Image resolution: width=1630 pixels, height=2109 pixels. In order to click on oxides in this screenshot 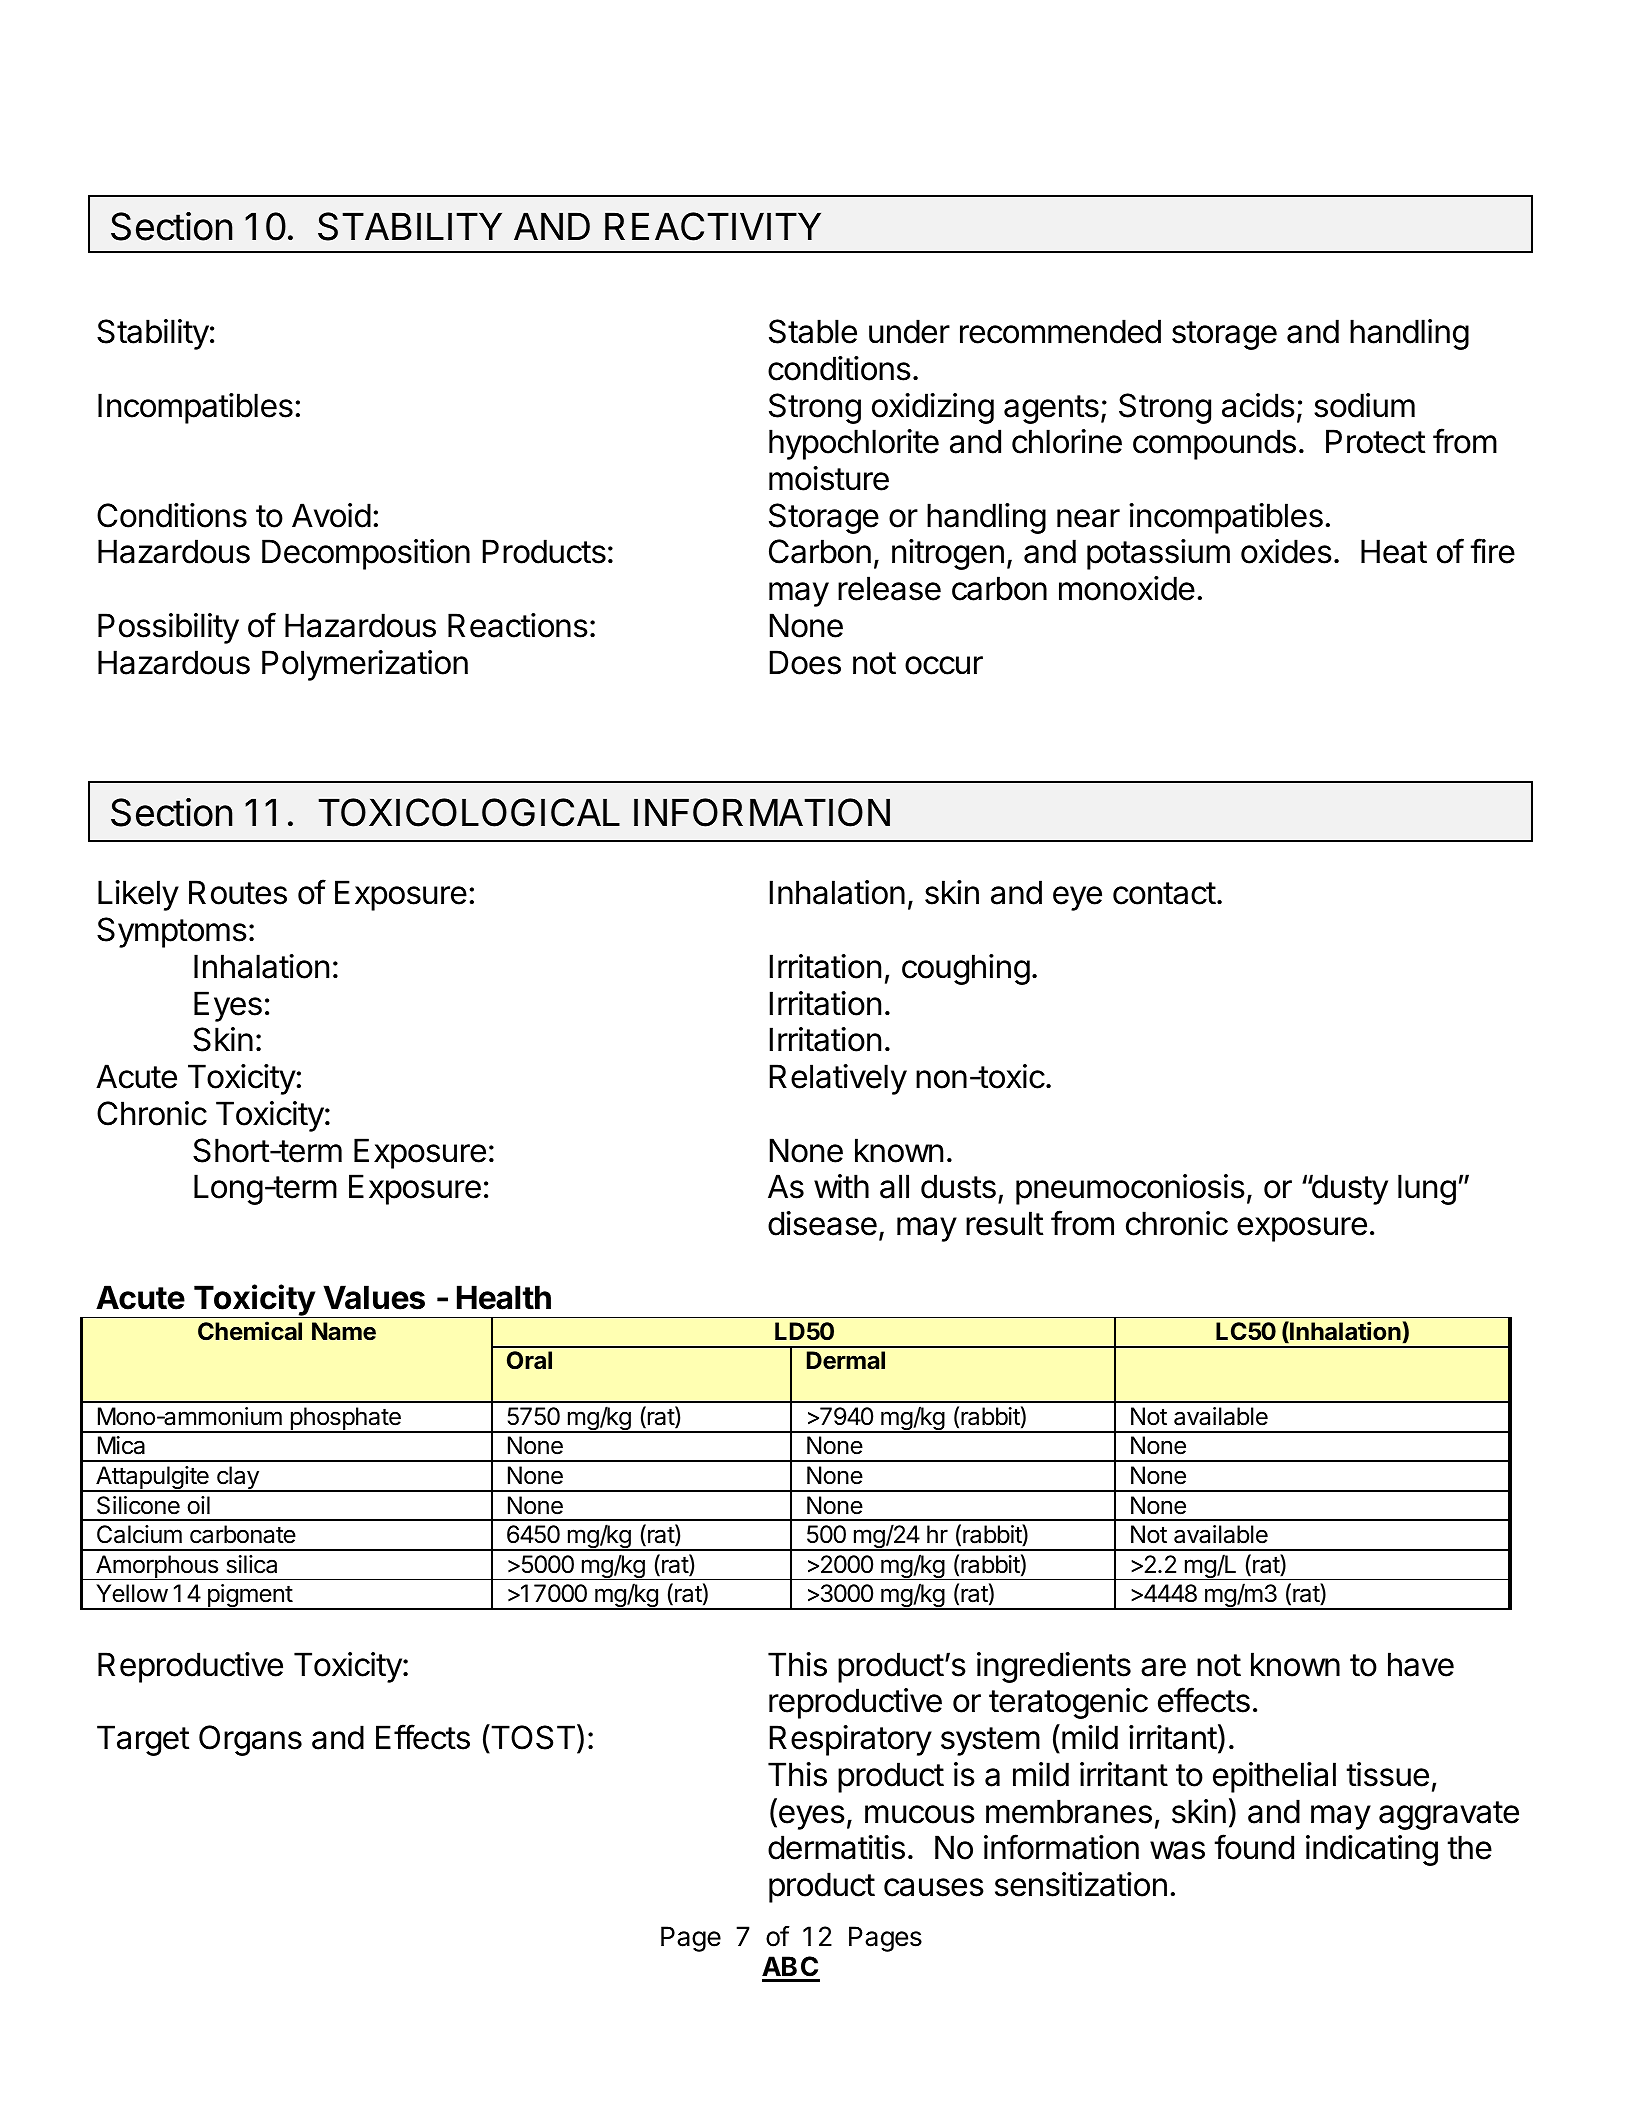, I will do `click(1286, 551)`.
